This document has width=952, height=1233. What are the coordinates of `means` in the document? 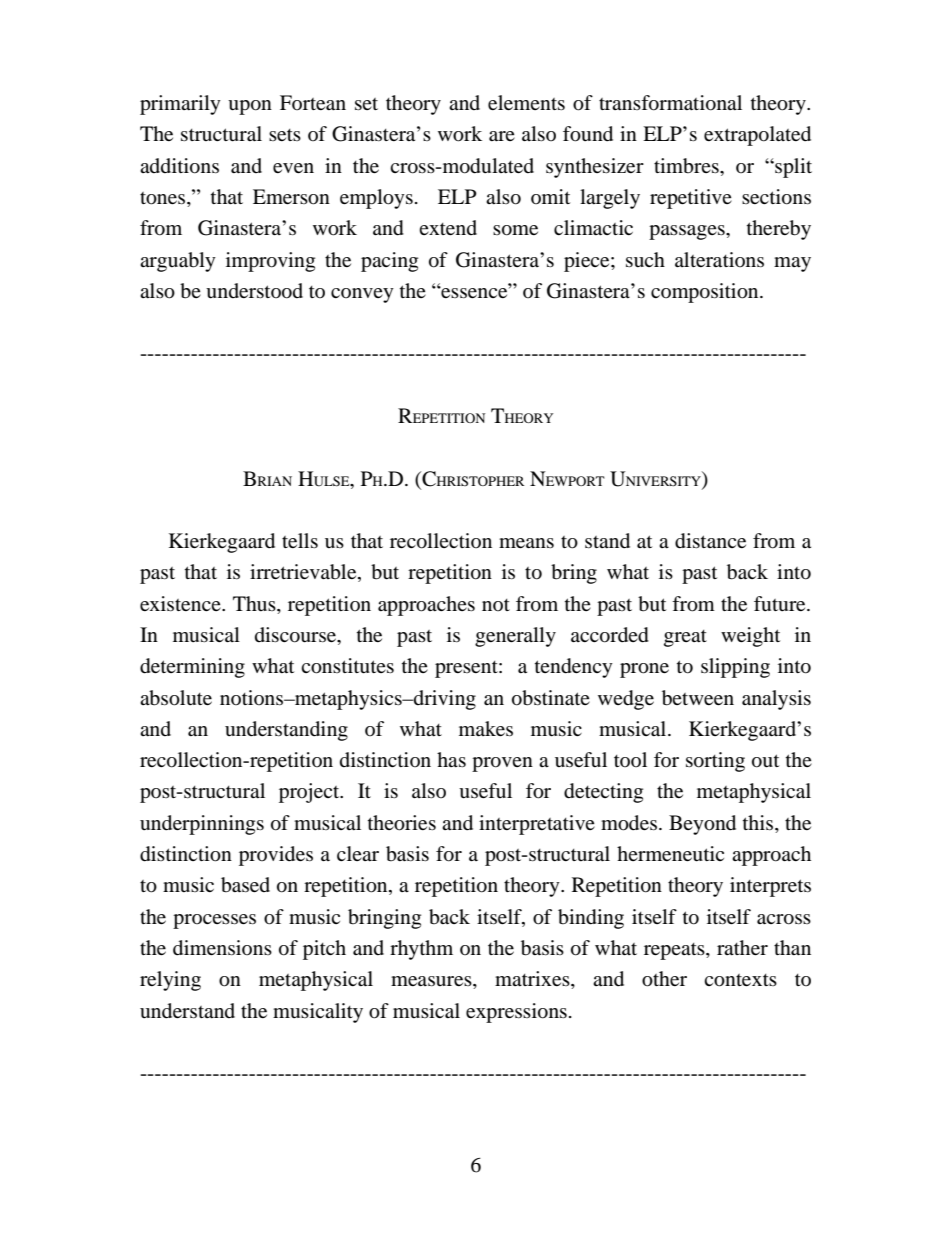 It's located at (526, 543).
